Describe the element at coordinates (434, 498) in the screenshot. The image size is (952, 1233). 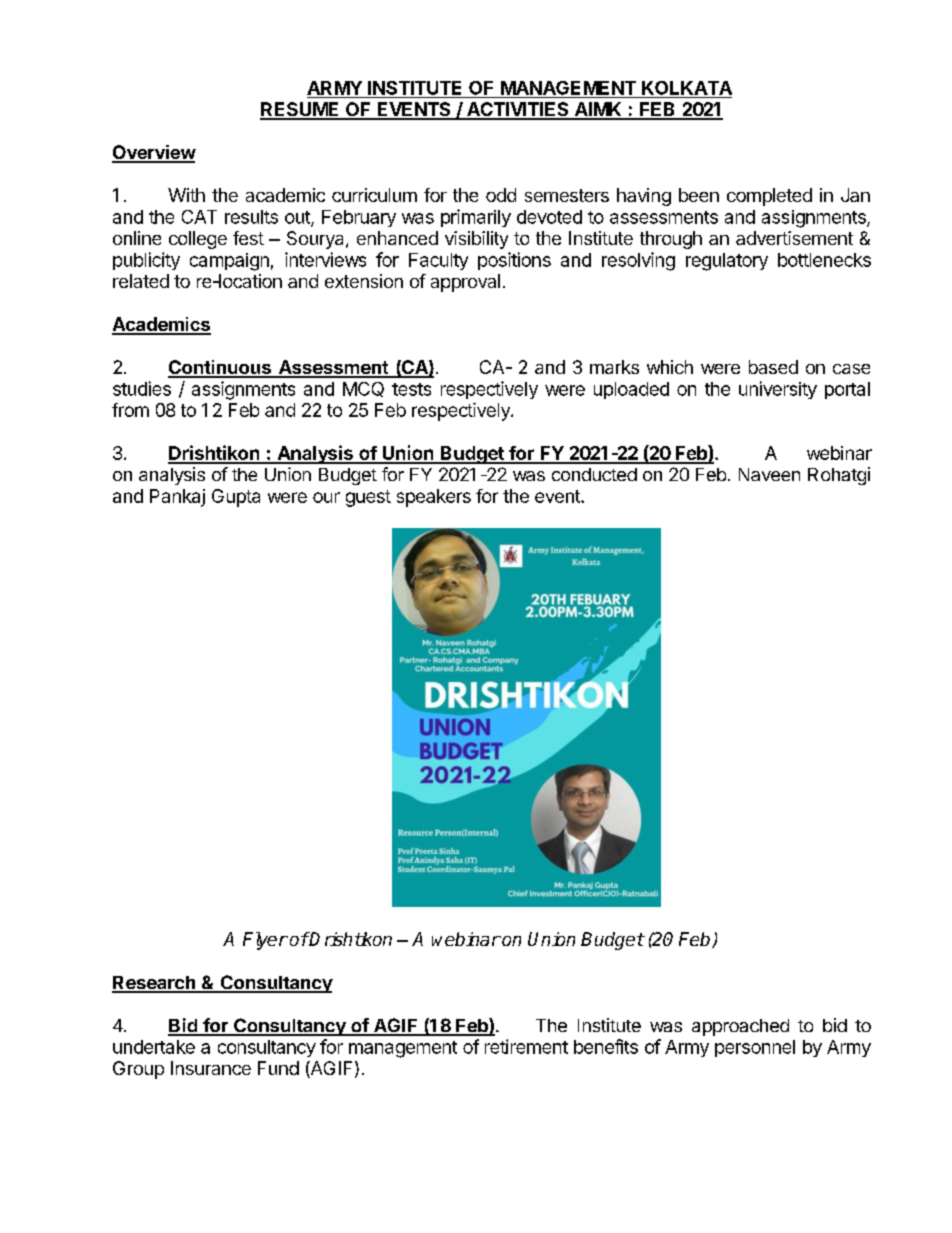
I see `speakers` at that location.
